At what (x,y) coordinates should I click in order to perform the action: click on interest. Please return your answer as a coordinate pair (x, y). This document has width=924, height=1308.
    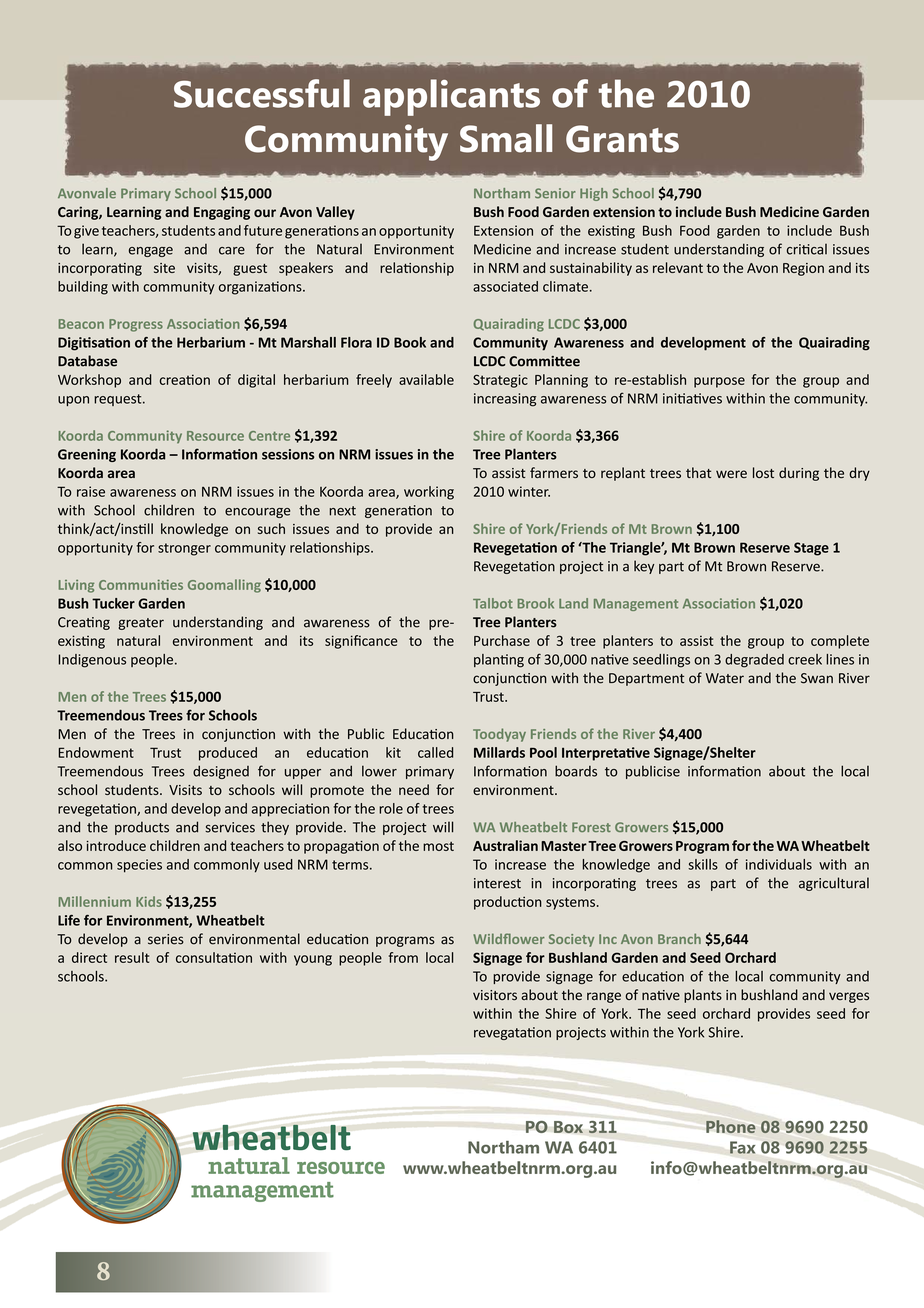
    Looking at the image, I should click on (497, 883).
